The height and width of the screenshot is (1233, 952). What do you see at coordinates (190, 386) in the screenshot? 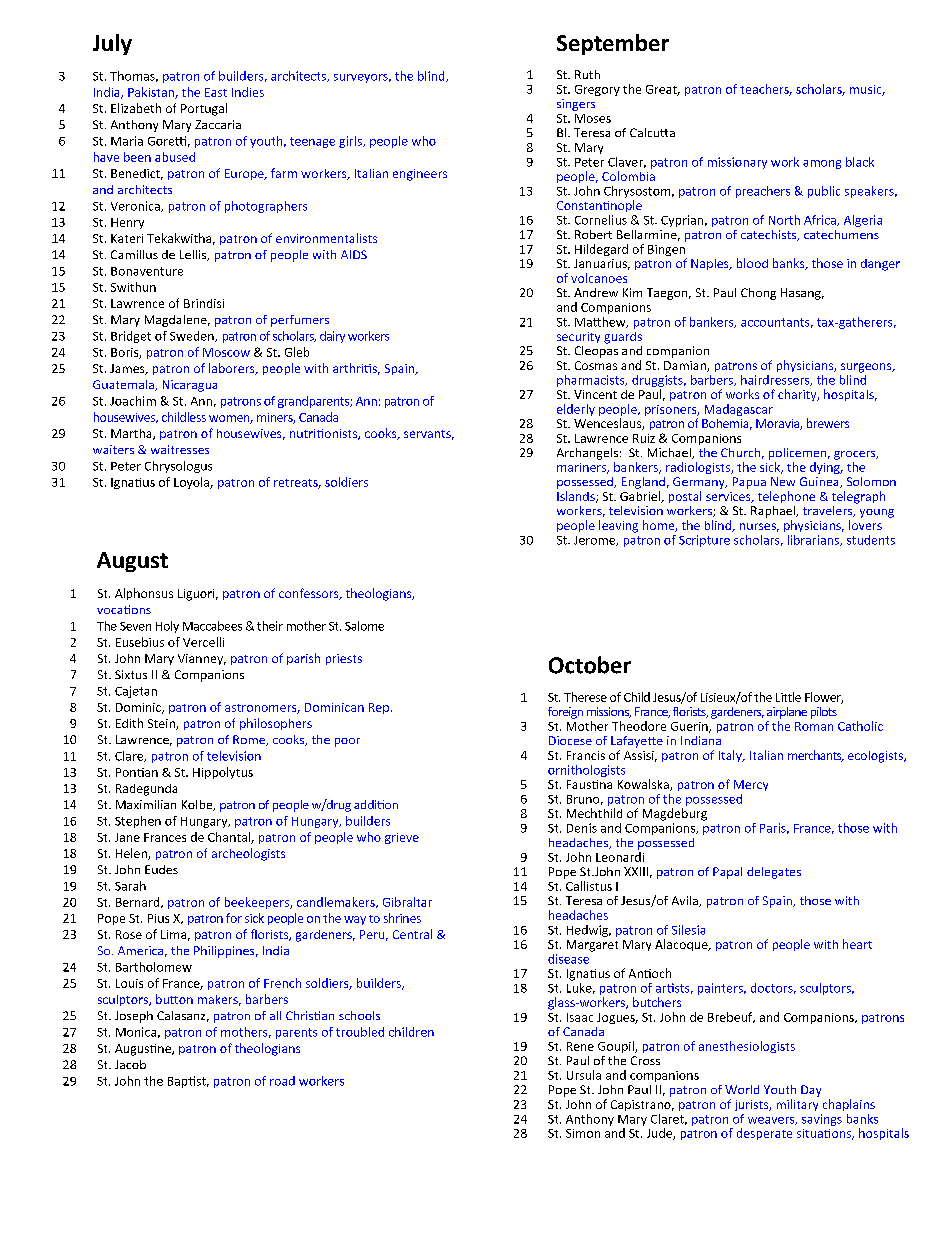
I see `Nicaragua` at bounding box center [190, 386].
